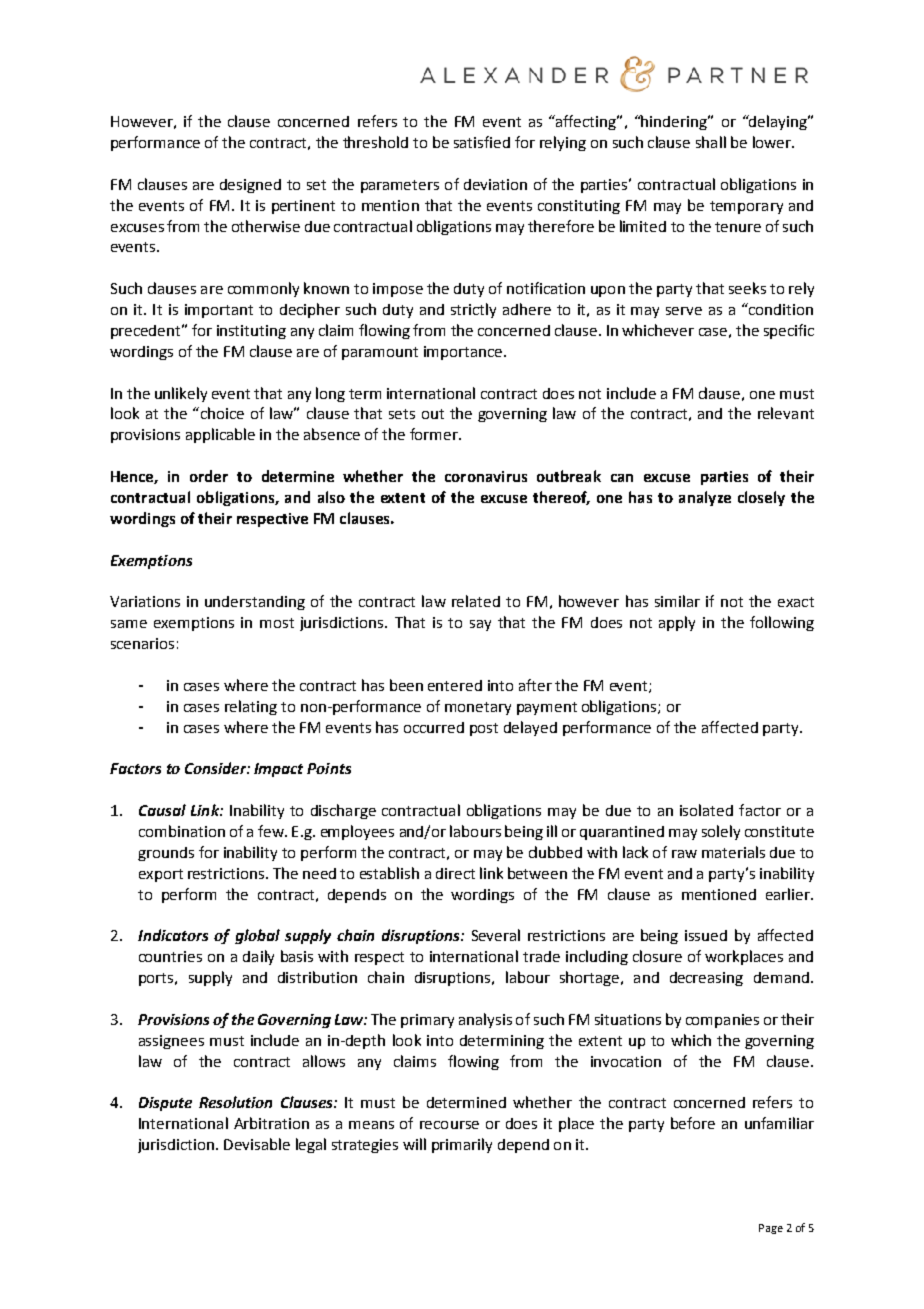 The width and height of the screenshot is (924, 1309). What do you see at coordinates (786, 413) in the screenshot?
I see `relevant` at bounding box center [786, 413].
